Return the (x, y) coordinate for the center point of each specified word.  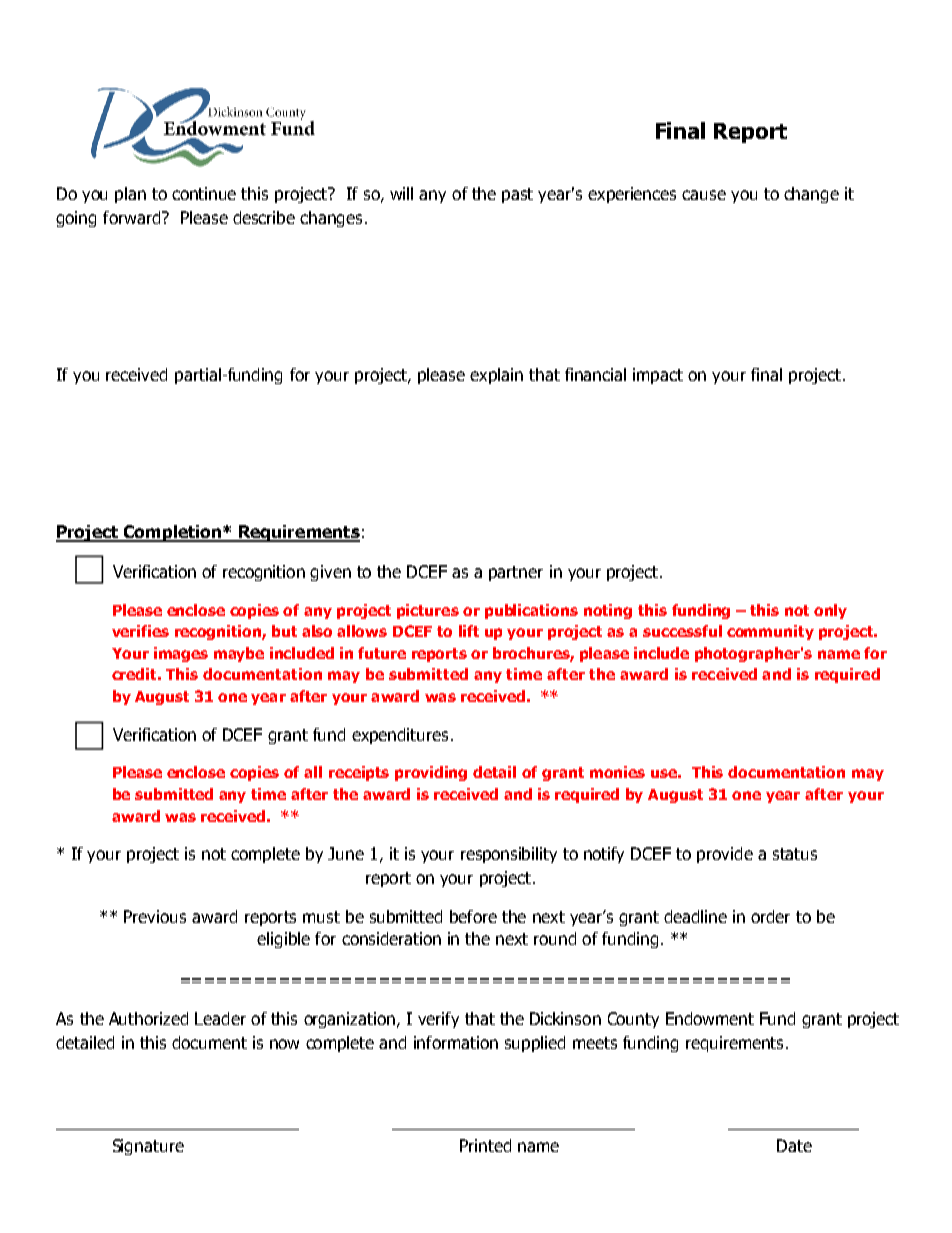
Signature (148, 1147)
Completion (172, 533)
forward (133, 217)
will (401, 193)
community (770, 632)
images (181, 654)
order (770, 916)
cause (704, 195)
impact (658, 376)
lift (469, 631)
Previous (155, 916)
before (473, 916)
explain (496, 376)
